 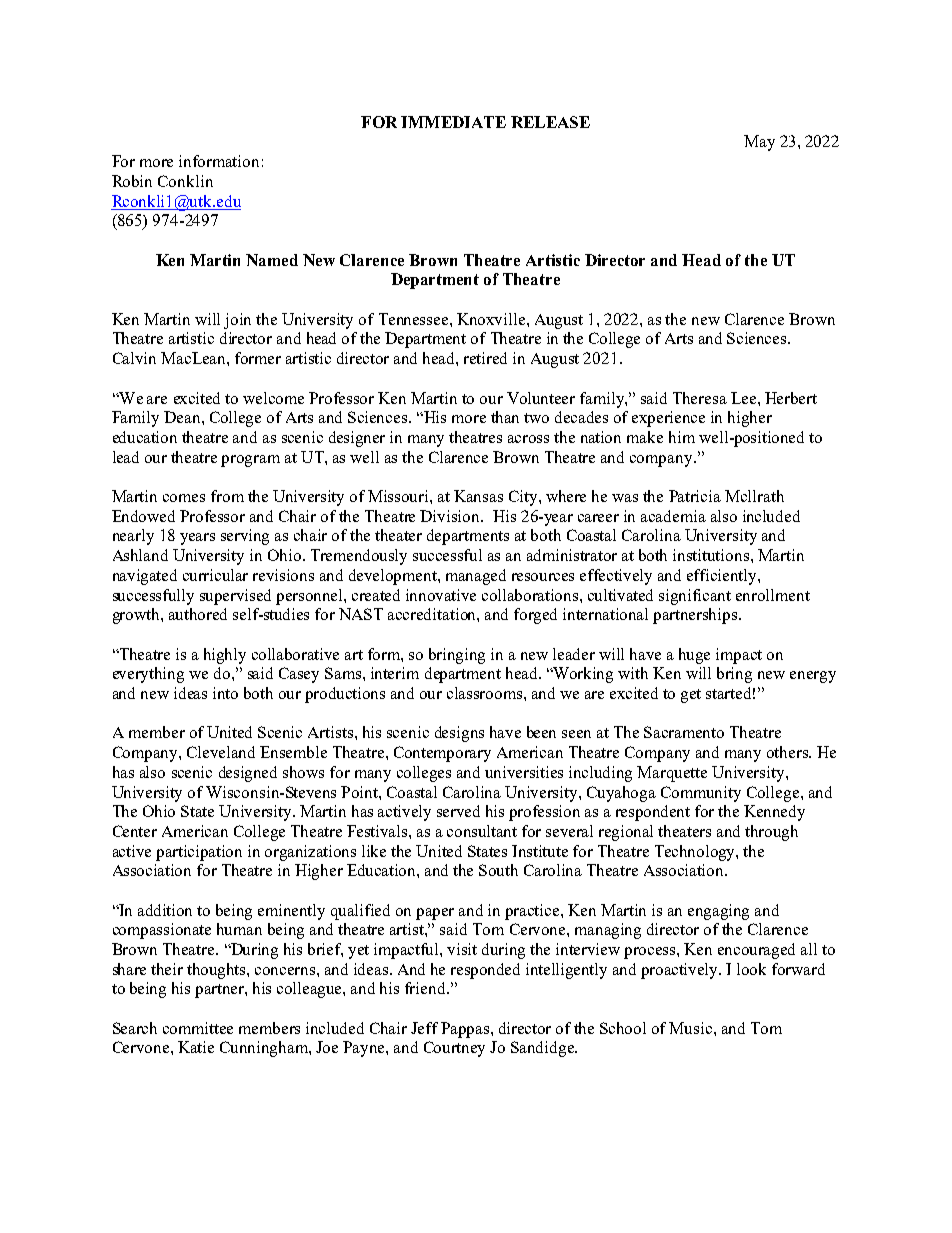 I want to click on Conklin, so click(x=185, y=181).
